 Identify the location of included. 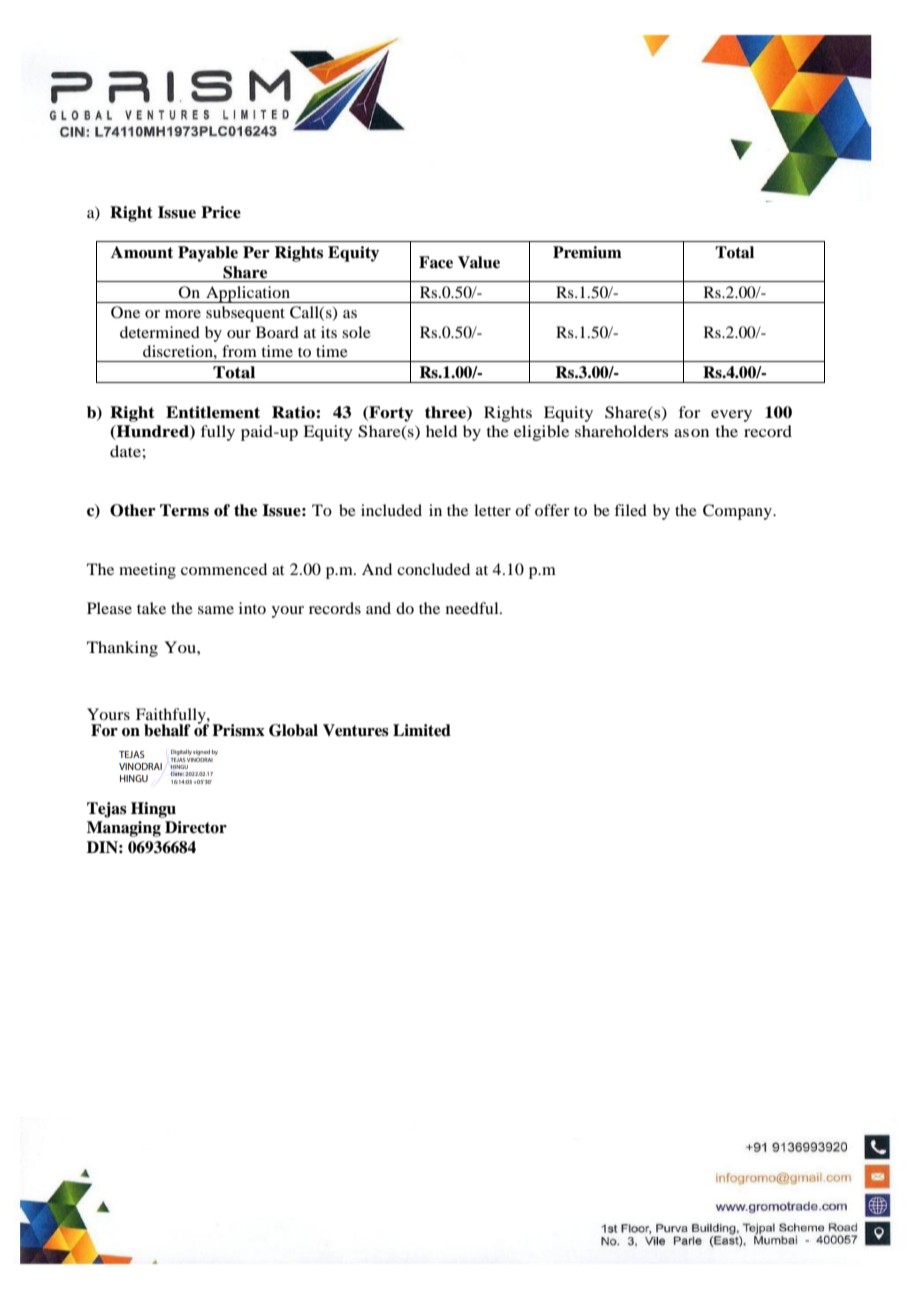
(391, 510).
